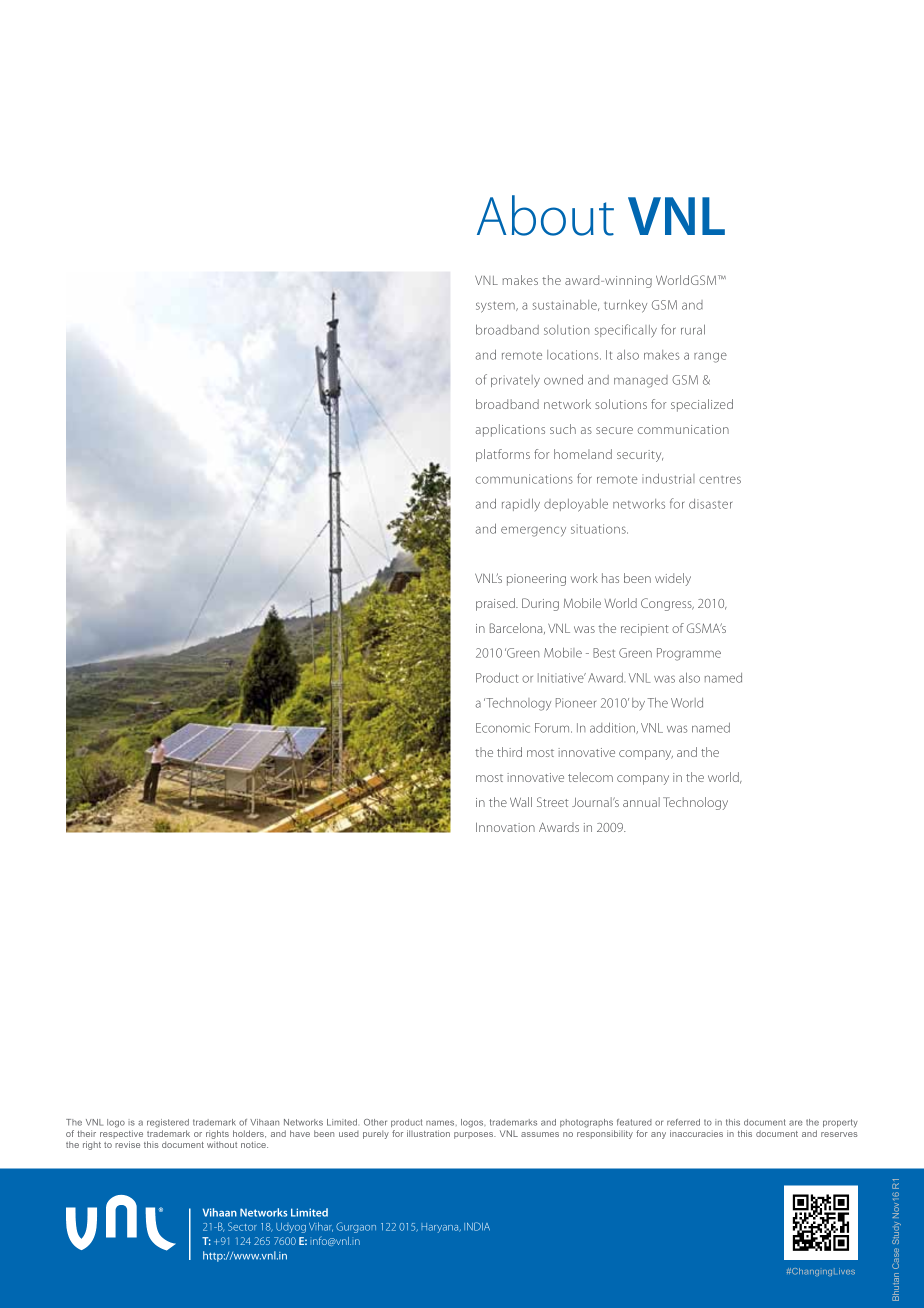  I want to click on INDIA, so click(477, 1226).
